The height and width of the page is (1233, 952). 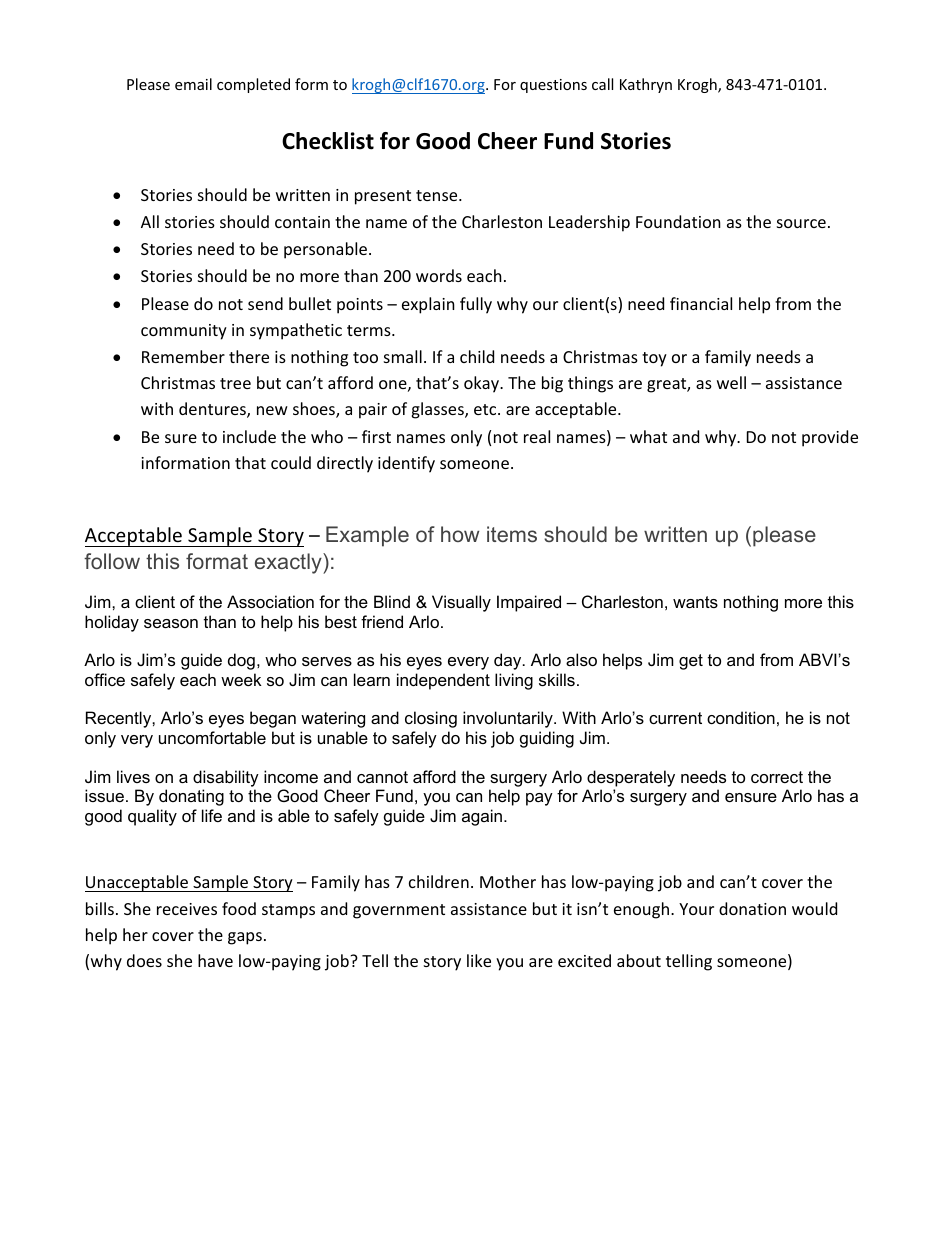 I want to click on Visually, so click(x=461, y=603).
